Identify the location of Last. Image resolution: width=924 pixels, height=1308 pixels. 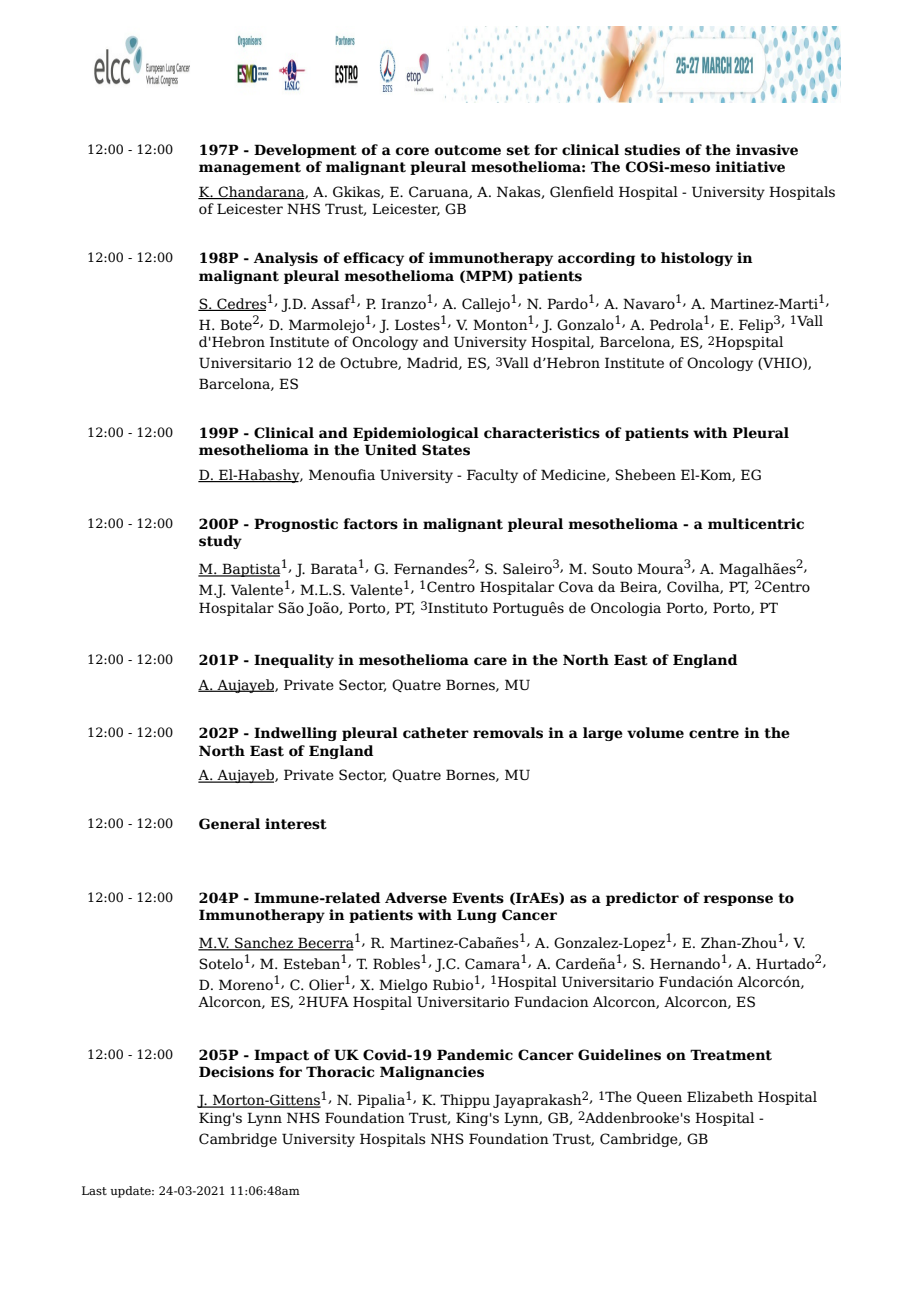
(94, 1190).
